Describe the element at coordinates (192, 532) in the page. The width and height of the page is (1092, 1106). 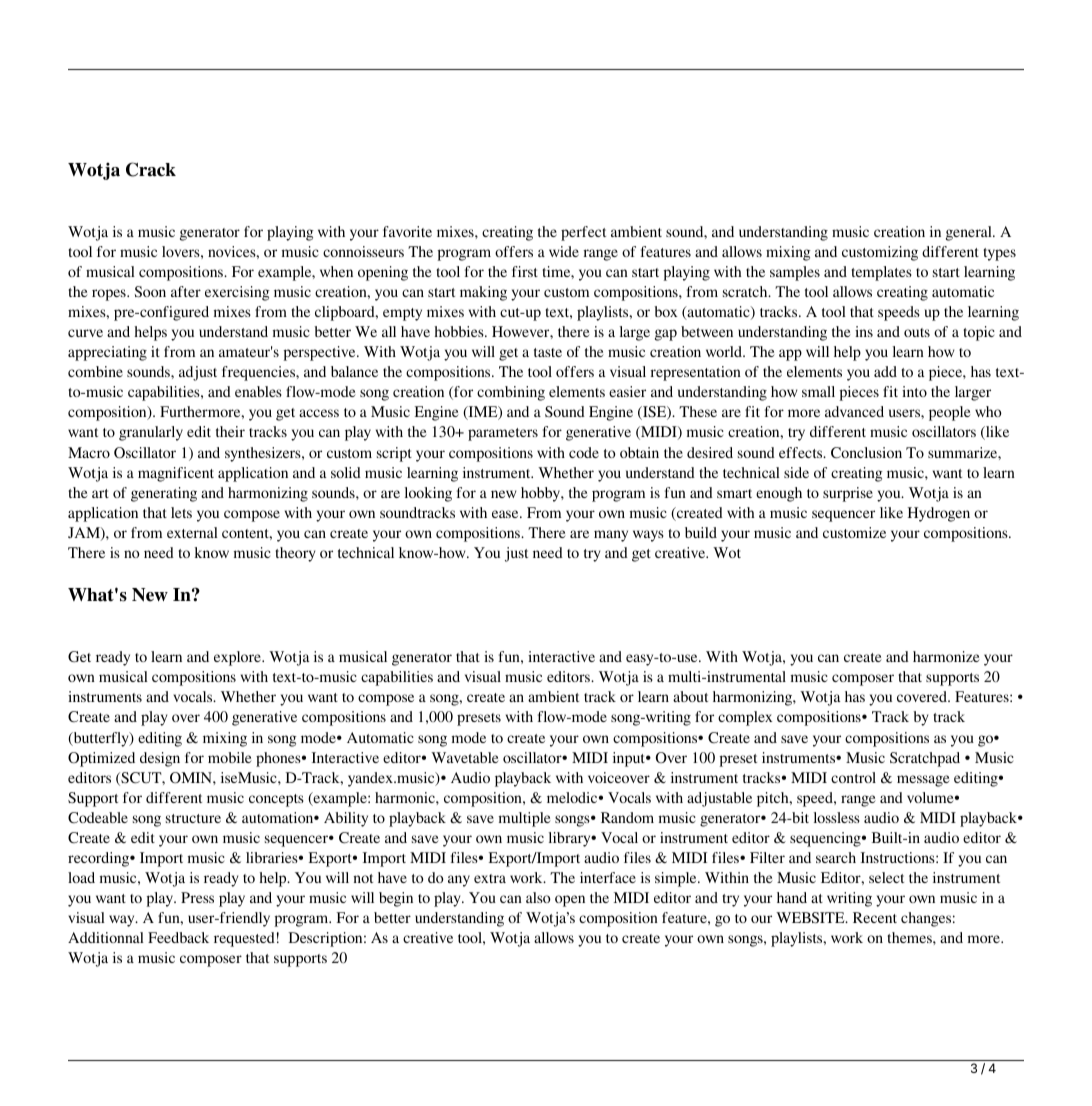
I see `external` at that location.
